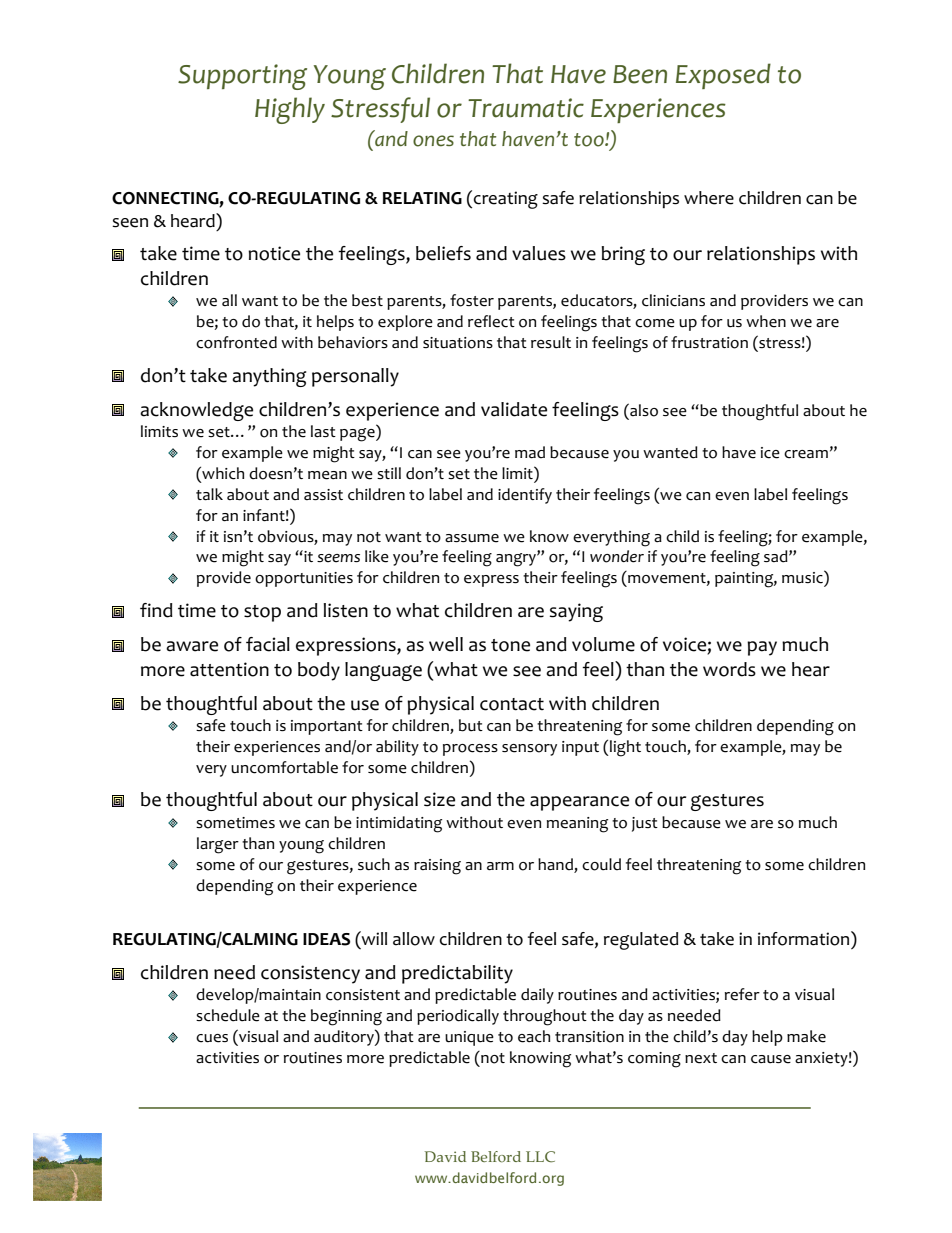 The image size is (952, 1233). I want to click on confronted, so click(236, 342).
